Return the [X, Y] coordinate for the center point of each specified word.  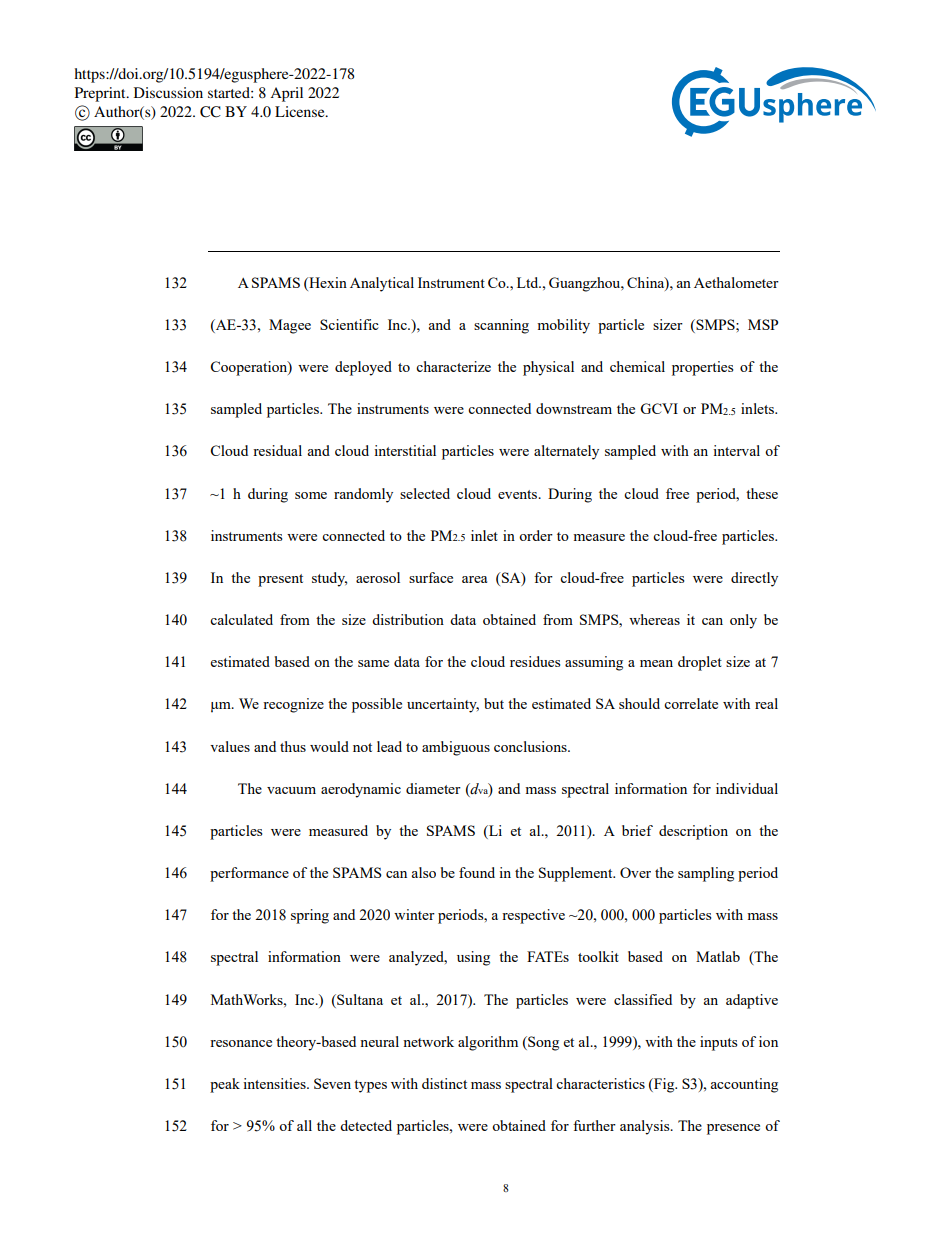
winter [414, 914]
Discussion [168, 92]
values [230, 746]
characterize [453, 366]
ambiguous [456, 748]
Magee [290, 326]
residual [277, 450]
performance [249, 874]
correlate [691, 703]
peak [225, 1085]
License [301, 111]
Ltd [529, 282]
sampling [706, 874]
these [762, 493]
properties [702, 368]
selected [425, 493]
